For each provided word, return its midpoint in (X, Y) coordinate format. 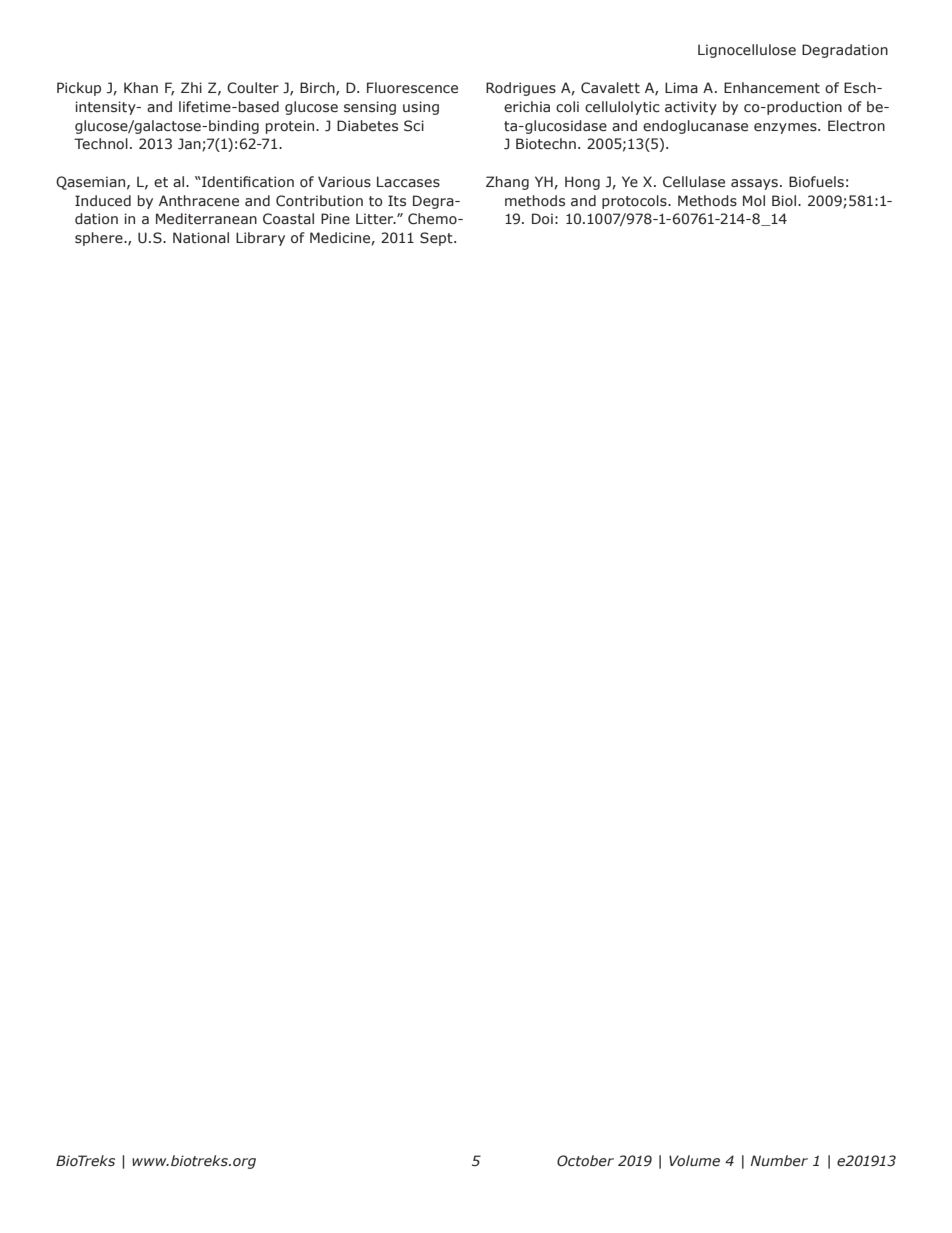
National (201, 237)
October (585, 1161)
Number (779, 1161)
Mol (754, 200)
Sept (437, 239)
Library (260, 239)
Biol (785, 200)
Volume (694, 1161)
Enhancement (772, 88)
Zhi (191, 87)
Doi (542, 219)
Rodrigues (521, 89)
